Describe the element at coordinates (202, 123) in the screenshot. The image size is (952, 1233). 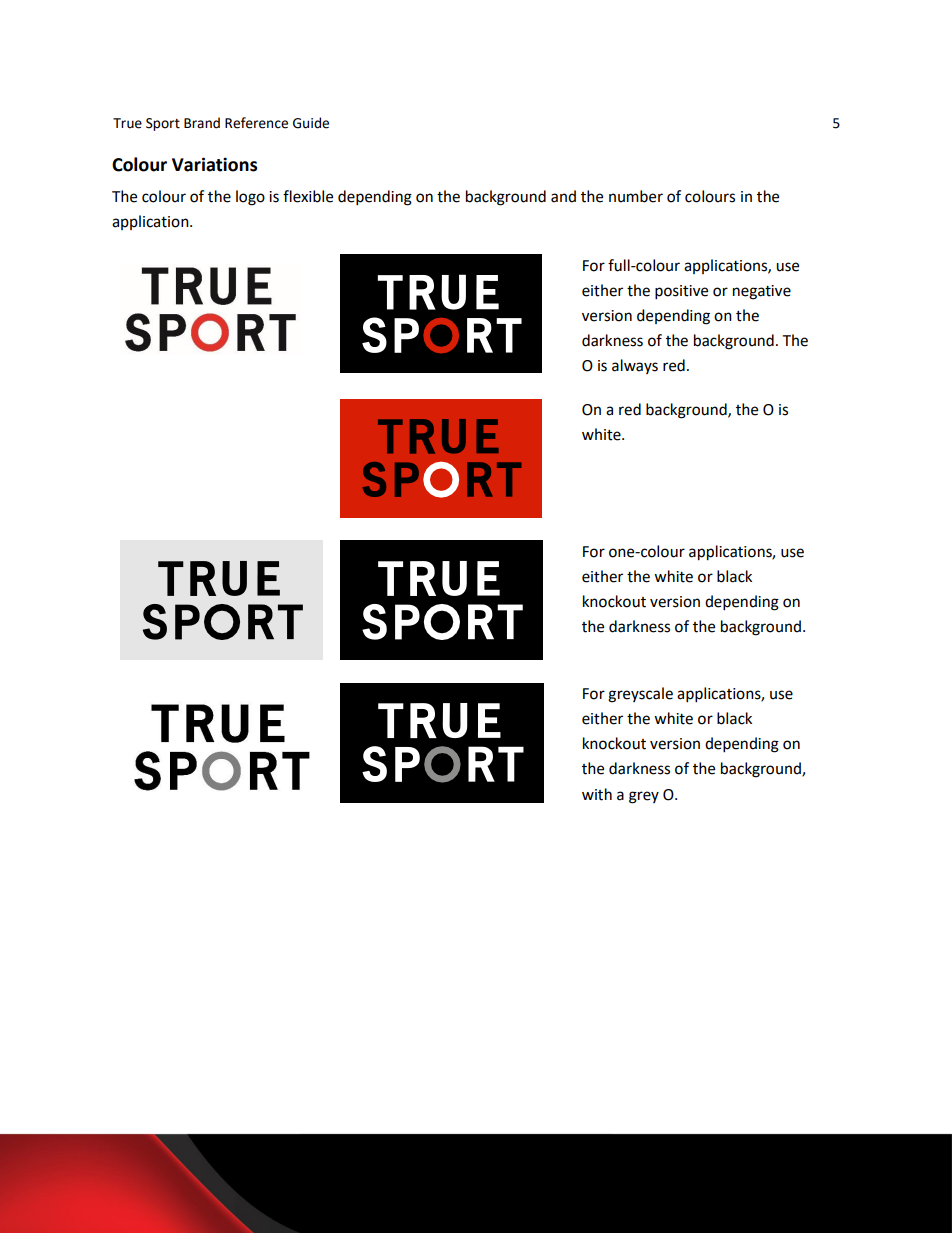
I see `Brand` at that location.
